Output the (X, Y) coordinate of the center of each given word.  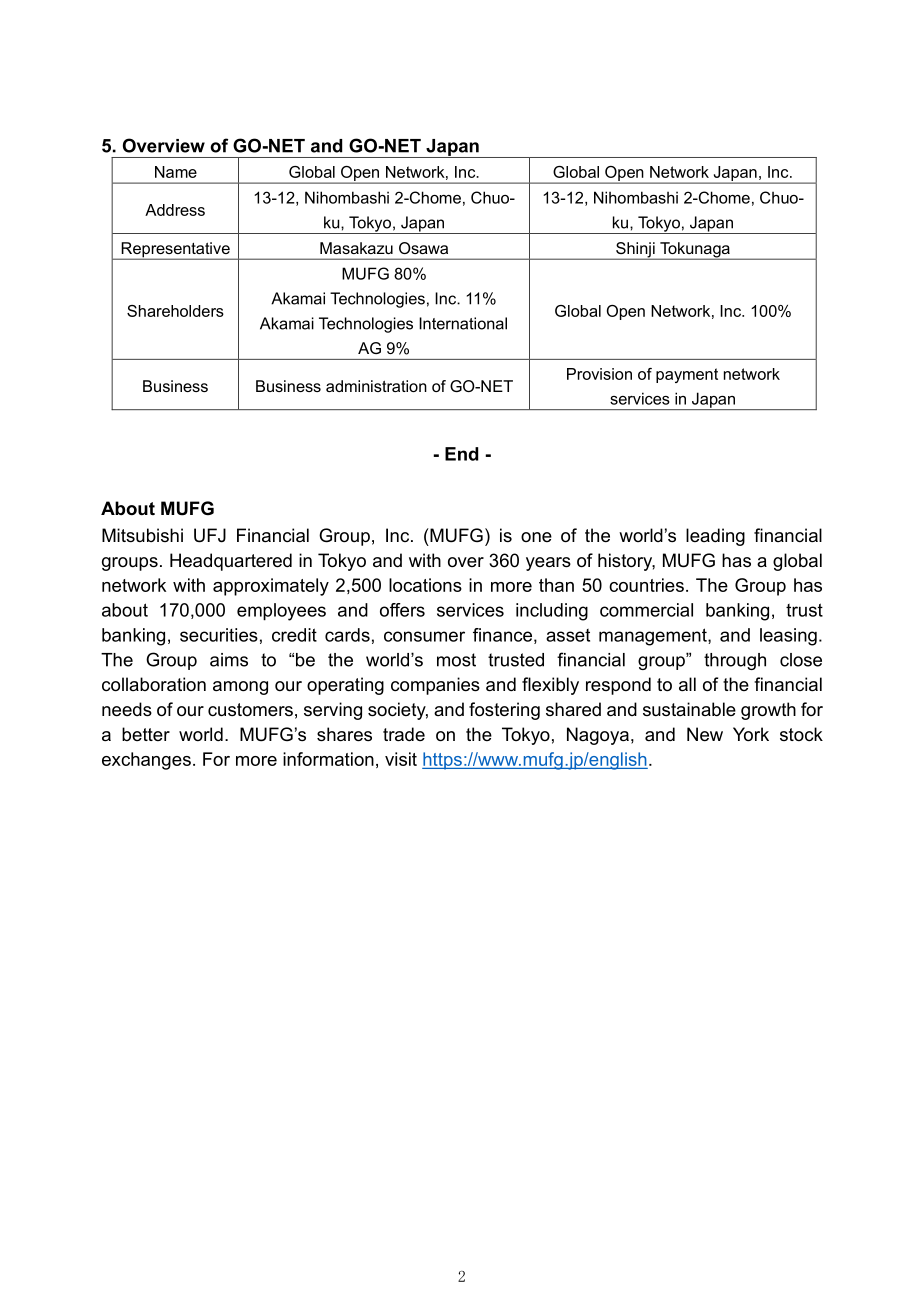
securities (219, 635)
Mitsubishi (142, 535)
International (463, 323)
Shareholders (175, 311)
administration (376, 386)
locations (425, 585)
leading (715, 537)
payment (687, 375)
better (146, 734)
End (461, 454)
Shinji (635, 251)
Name (176, 172)
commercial (646, 610)
